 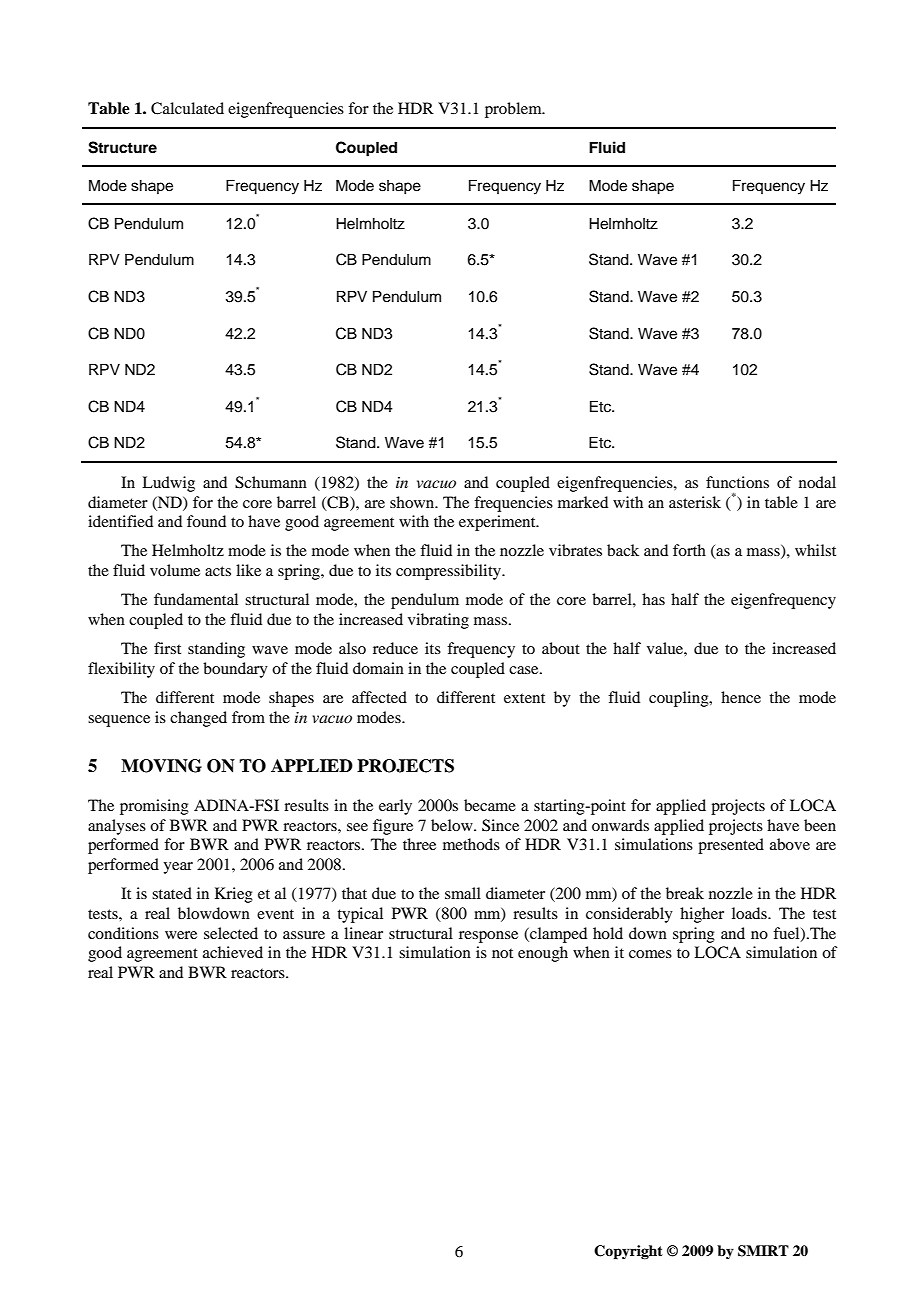 What do you see at coordinates (737, 482) in the image?
I see `functions` at bounding box center [737, 482].
